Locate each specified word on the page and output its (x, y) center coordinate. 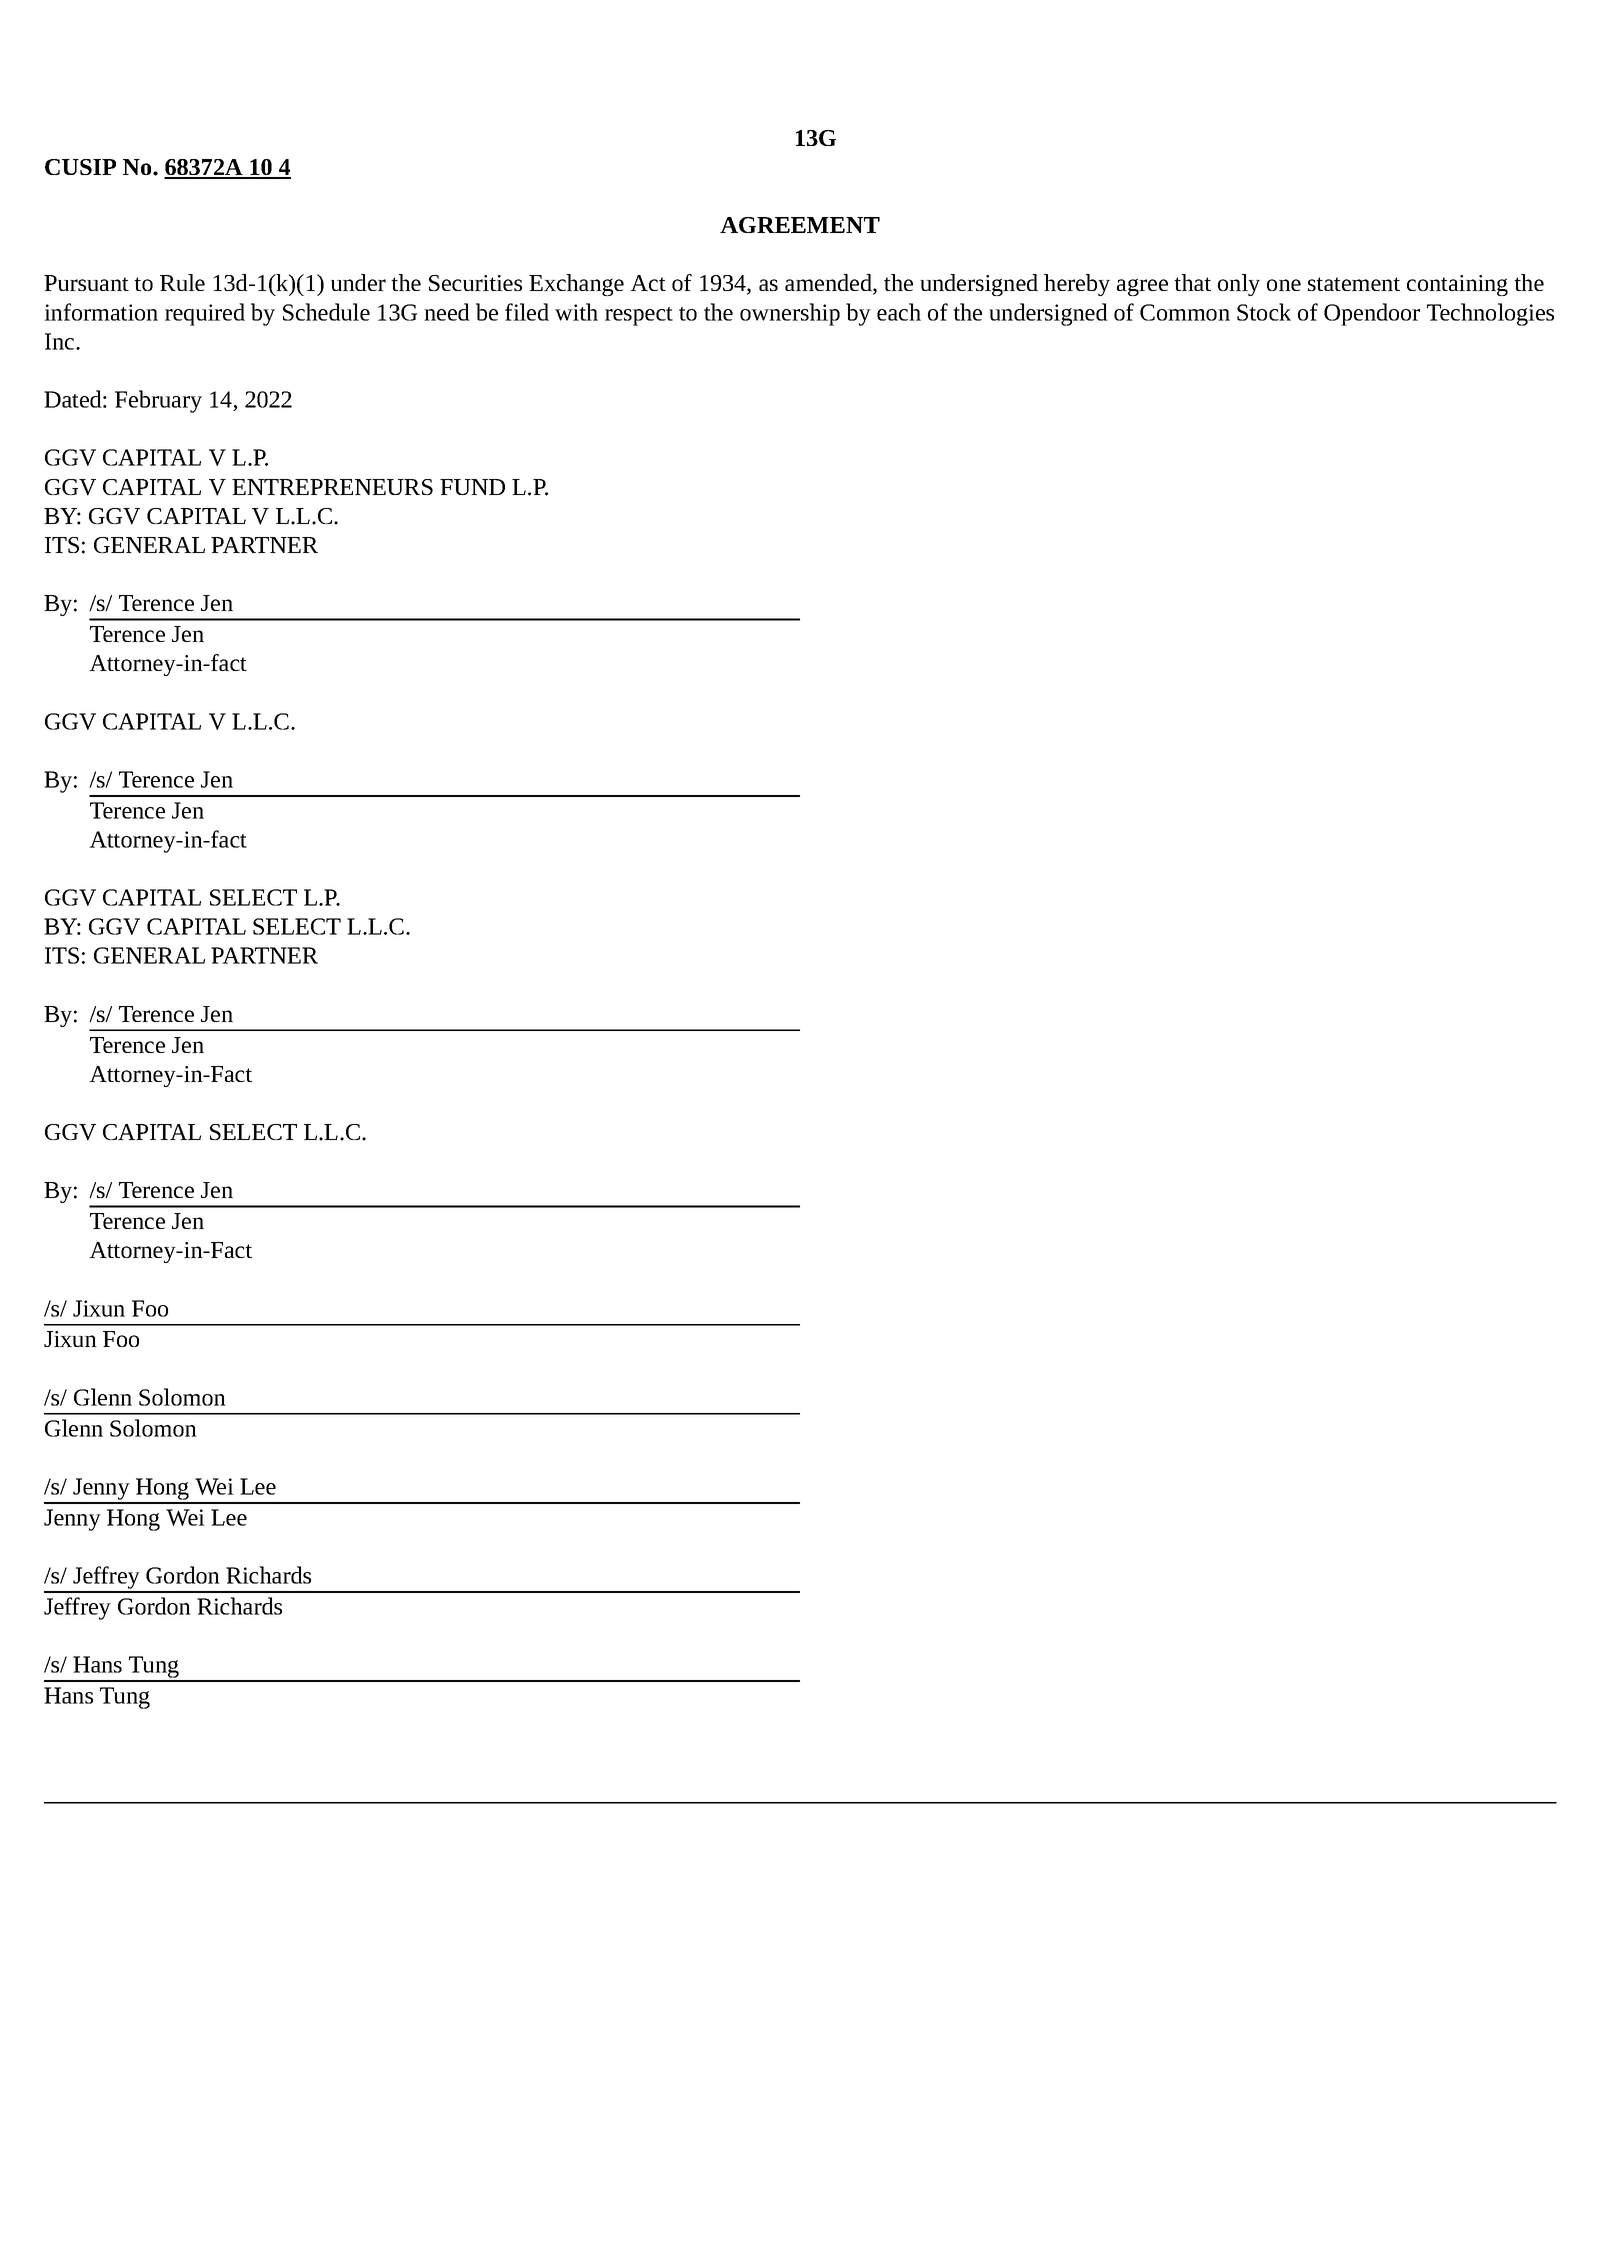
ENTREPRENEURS (332, 487)
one (1284, 285)
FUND (472, 487)
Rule (182, 282)
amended (829, 284)
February (158, 401)
